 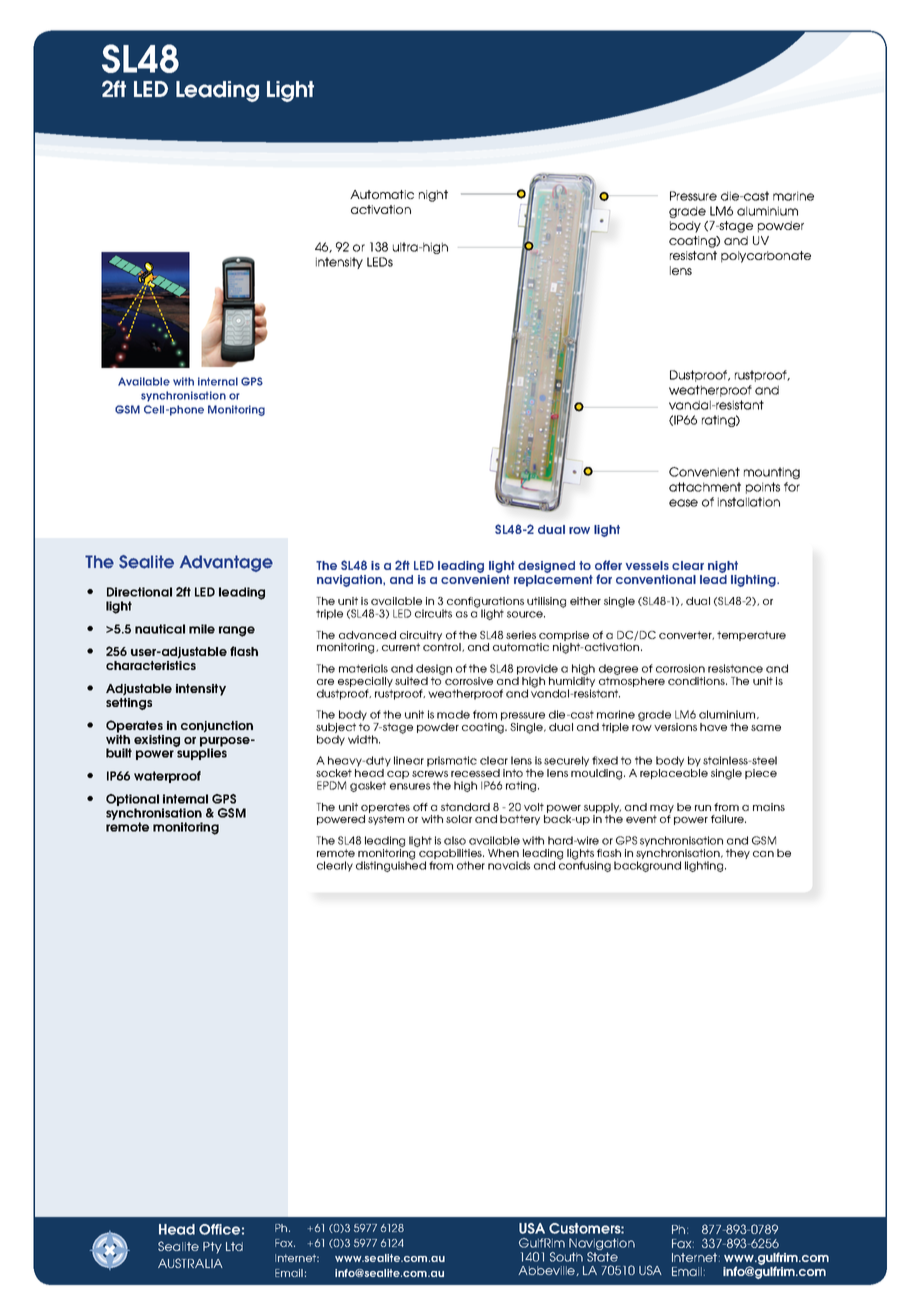 What do you see at coordinates (212, 1248) in the page?
I see `Pty` at bounding box center [212, 1248].
